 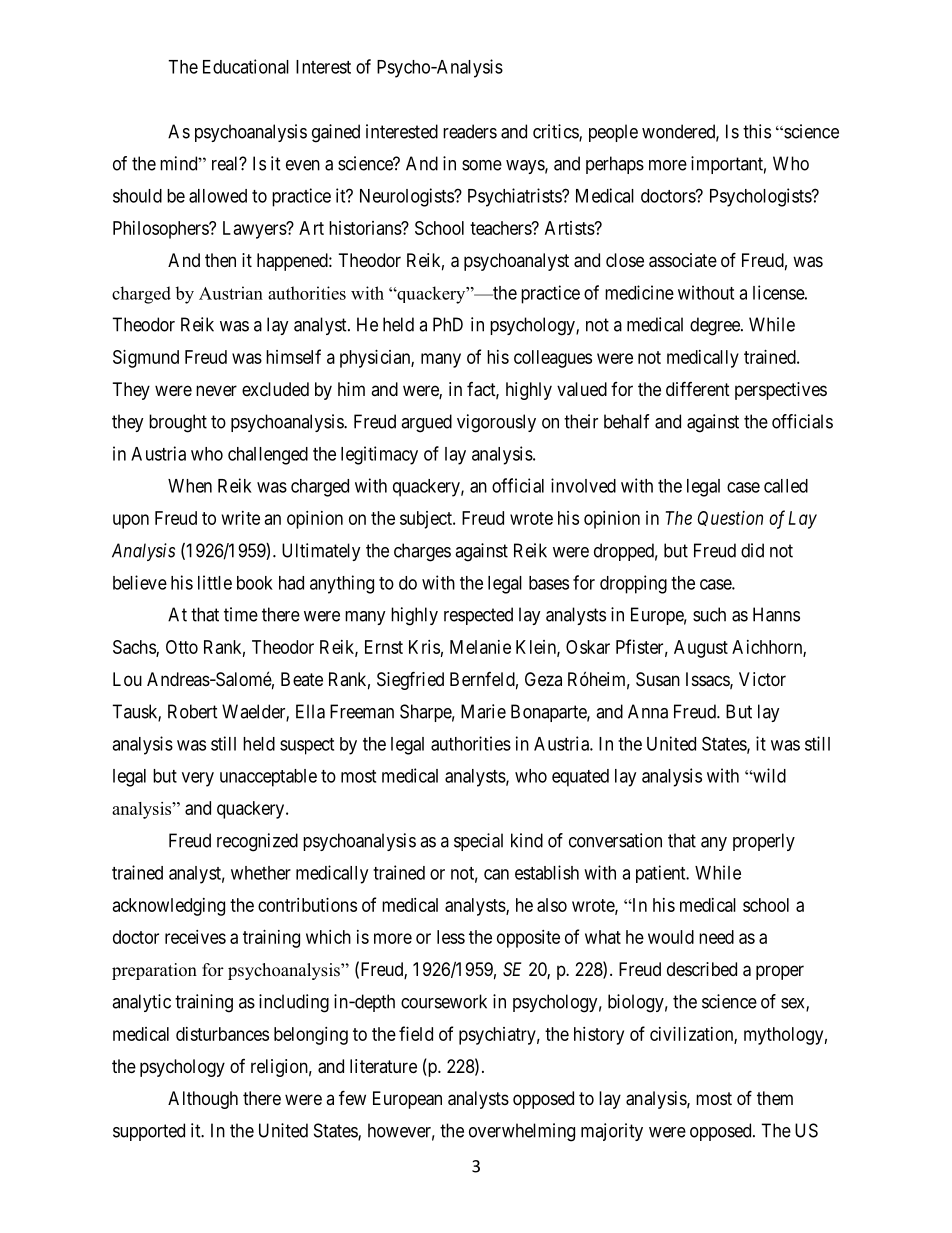 What do you see at coordinates (709, 614) in the screenshot?
I see `such` at bounding box center [709, 614].
